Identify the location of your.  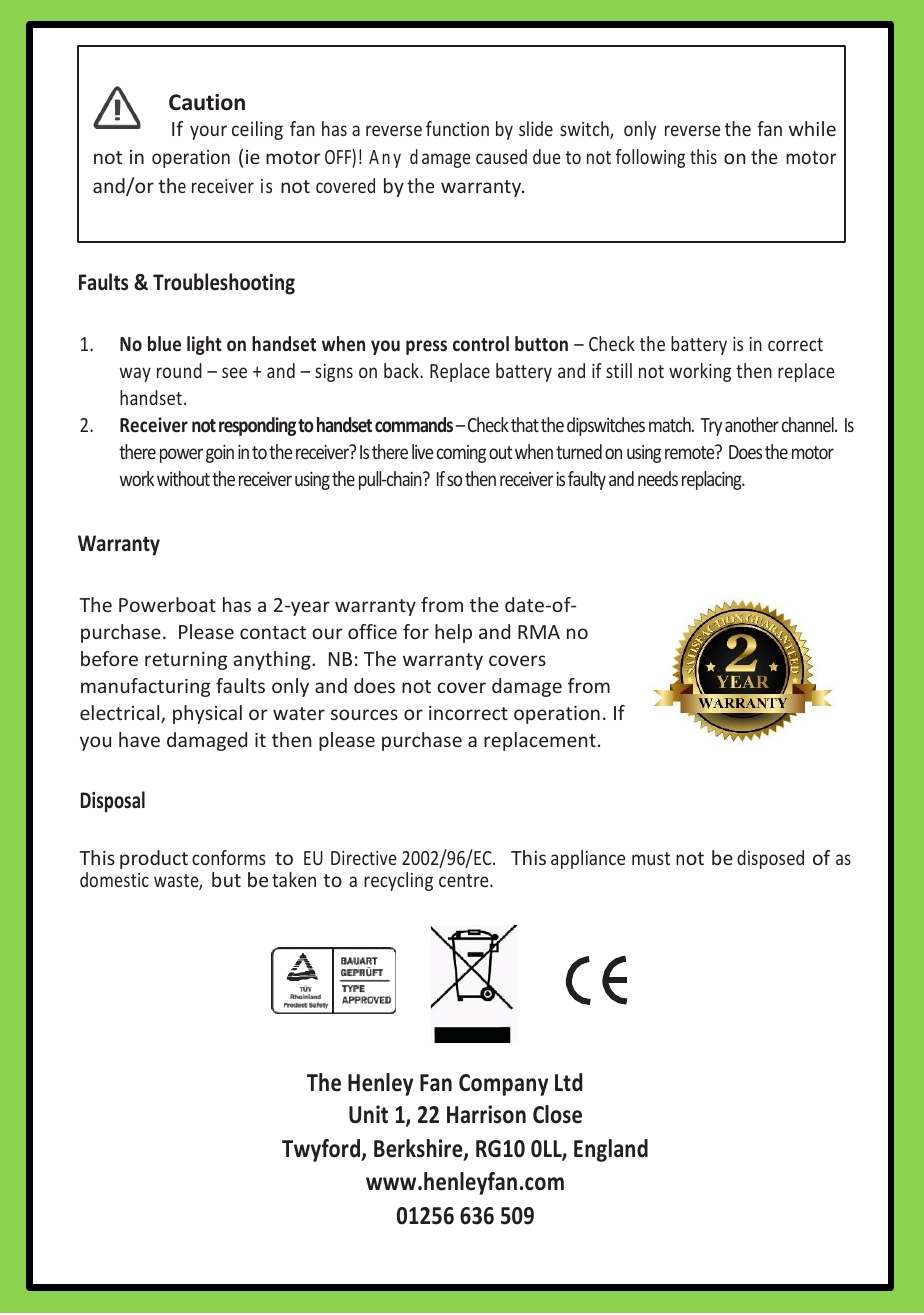
(208, 132).
